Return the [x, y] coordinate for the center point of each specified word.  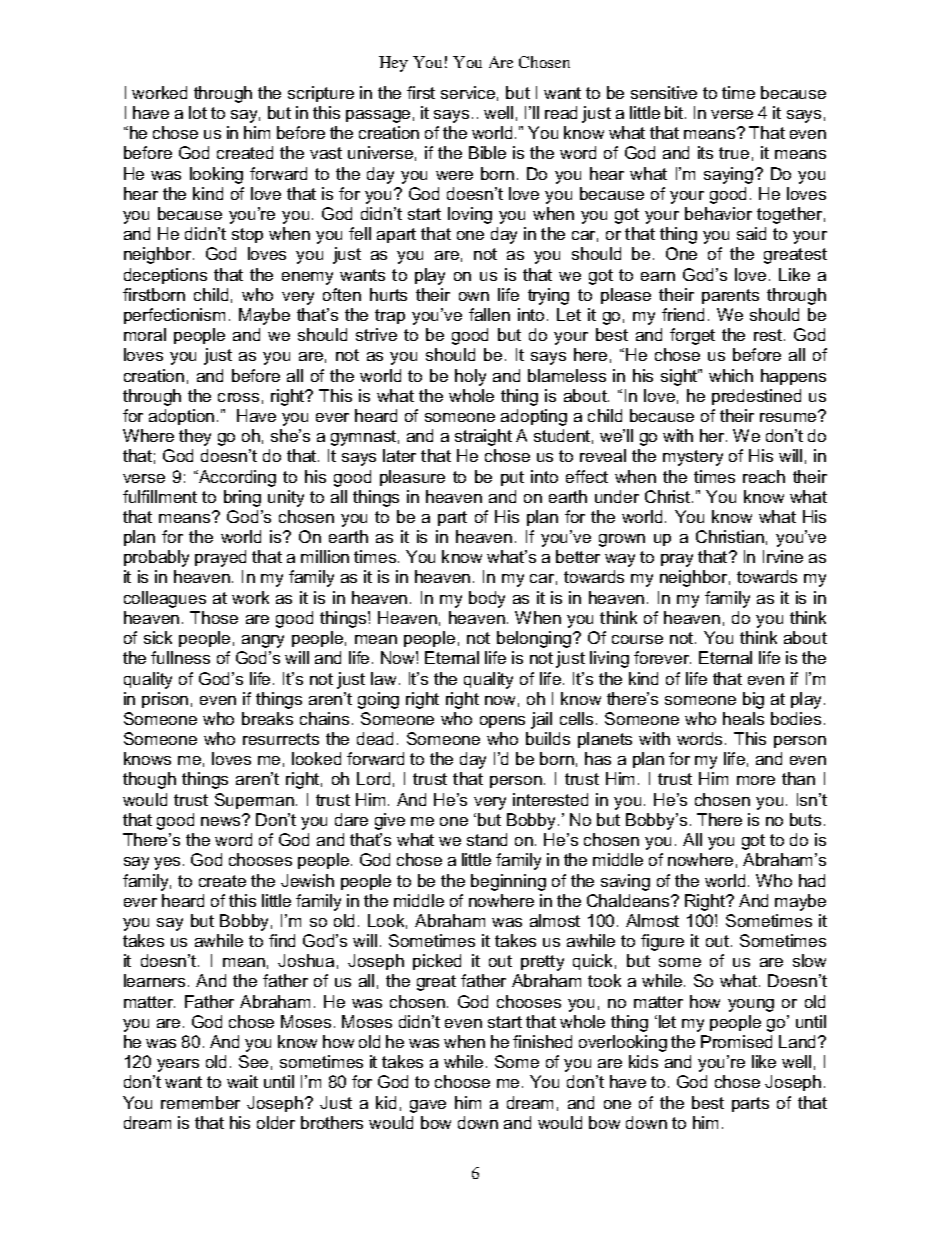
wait [242, 1081]
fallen [489, 314]
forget [692, 336]
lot [198, 112]
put [512, 478]
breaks [267, 718]
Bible [487, 152]
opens [502, 722]
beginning [508, 882]
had [812, 880]
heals [743, 718]
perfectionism [174, 316]
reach [764, 476]
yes [167, 863]
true [734, 153]
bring [242, 498]
